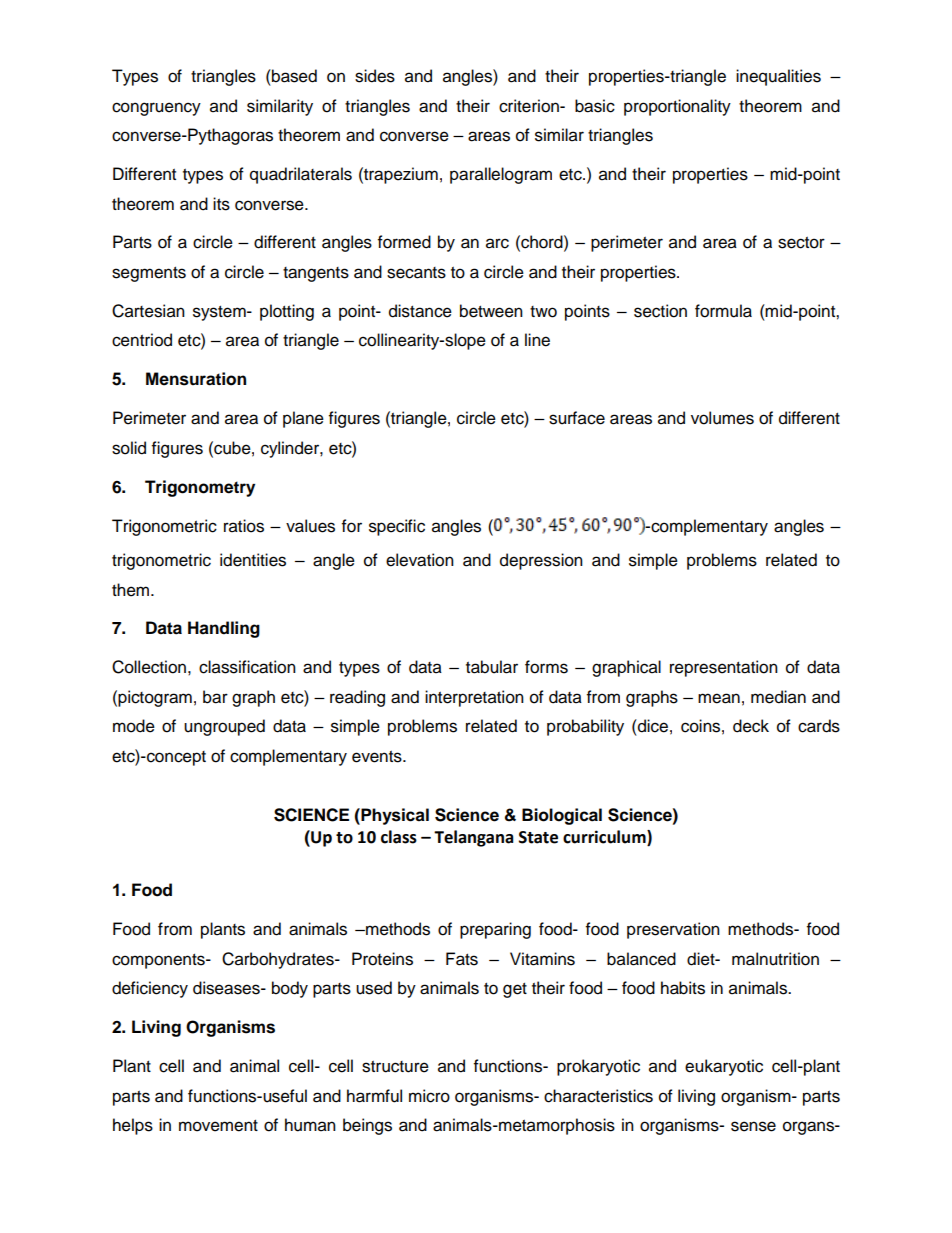  Describe the element at coordinates (420, 560) in the document. I see `elevation` at that location.
